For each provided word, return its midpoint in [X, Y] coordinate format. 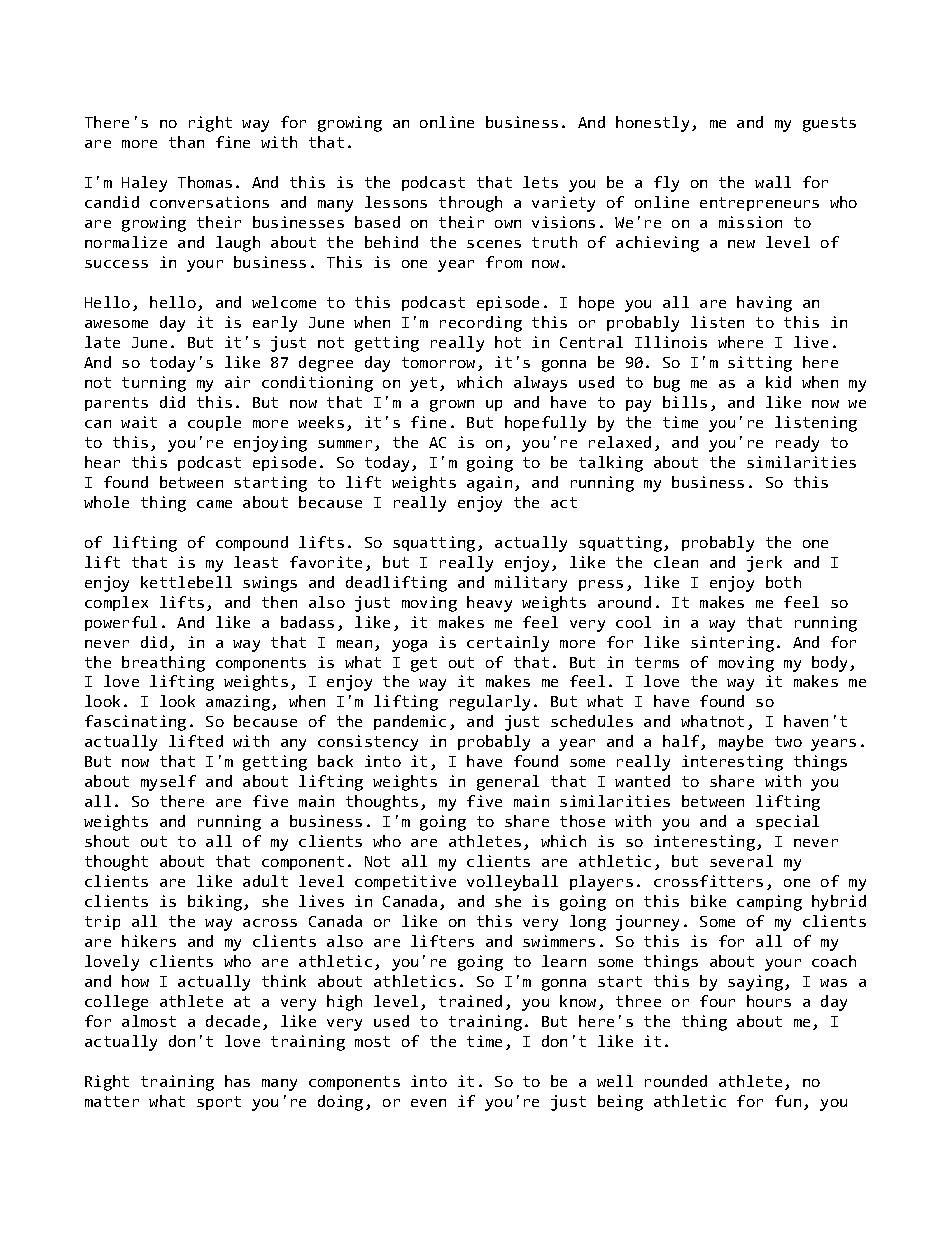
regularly [490, 703]
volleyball [512, 883]
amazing [238, 703]
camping [769, 903]
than [186, 142]
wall [773, 182]
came [214, 504]
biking [215, 903]
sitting [760, 364]
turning [154, 384]
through [470, 204]
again [489, 484]
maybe [741, 743]
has [237, 1081]
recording [481, 324]
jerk [764, 564]
